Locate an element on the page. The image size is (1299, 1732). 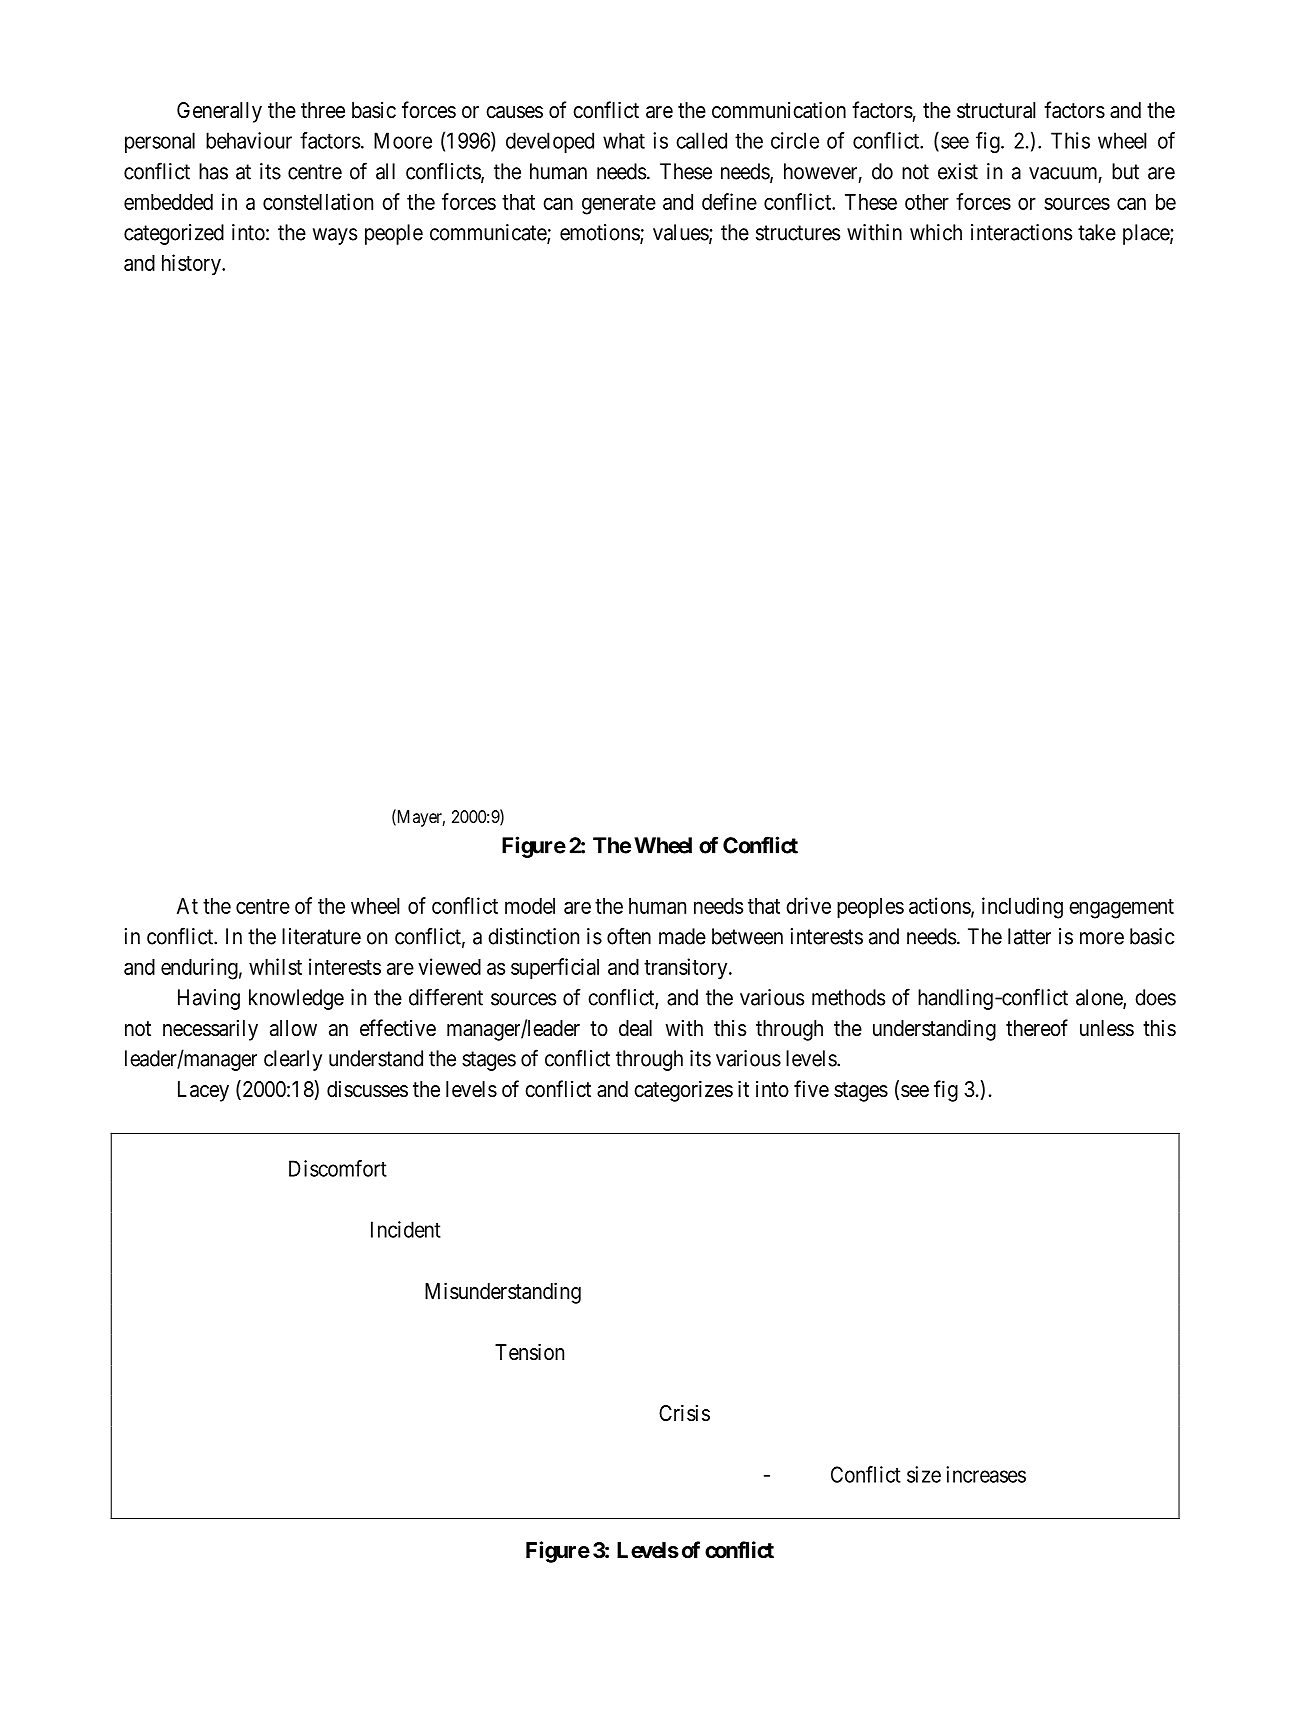
structural is located at coordinates (996, 110).
